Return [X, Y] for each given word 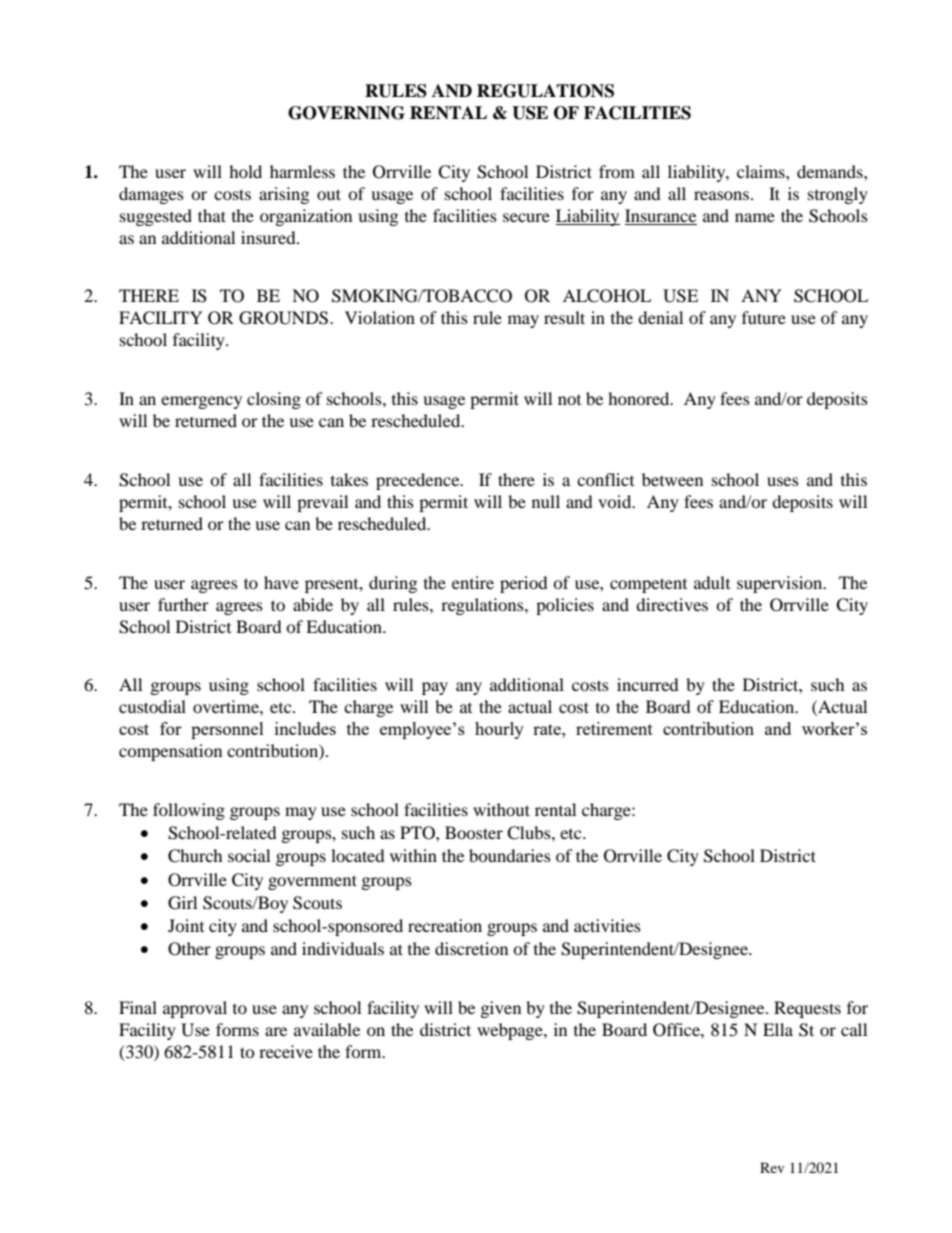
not [569, 400]
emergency [201, 402]
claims [762, 171]
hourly [499, 730]
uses [783, 481]
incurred [648, 684]
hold [245, 171]
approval [195, 1009]
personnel [227, 730]
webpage [511, 1031]
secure [526, 217]
